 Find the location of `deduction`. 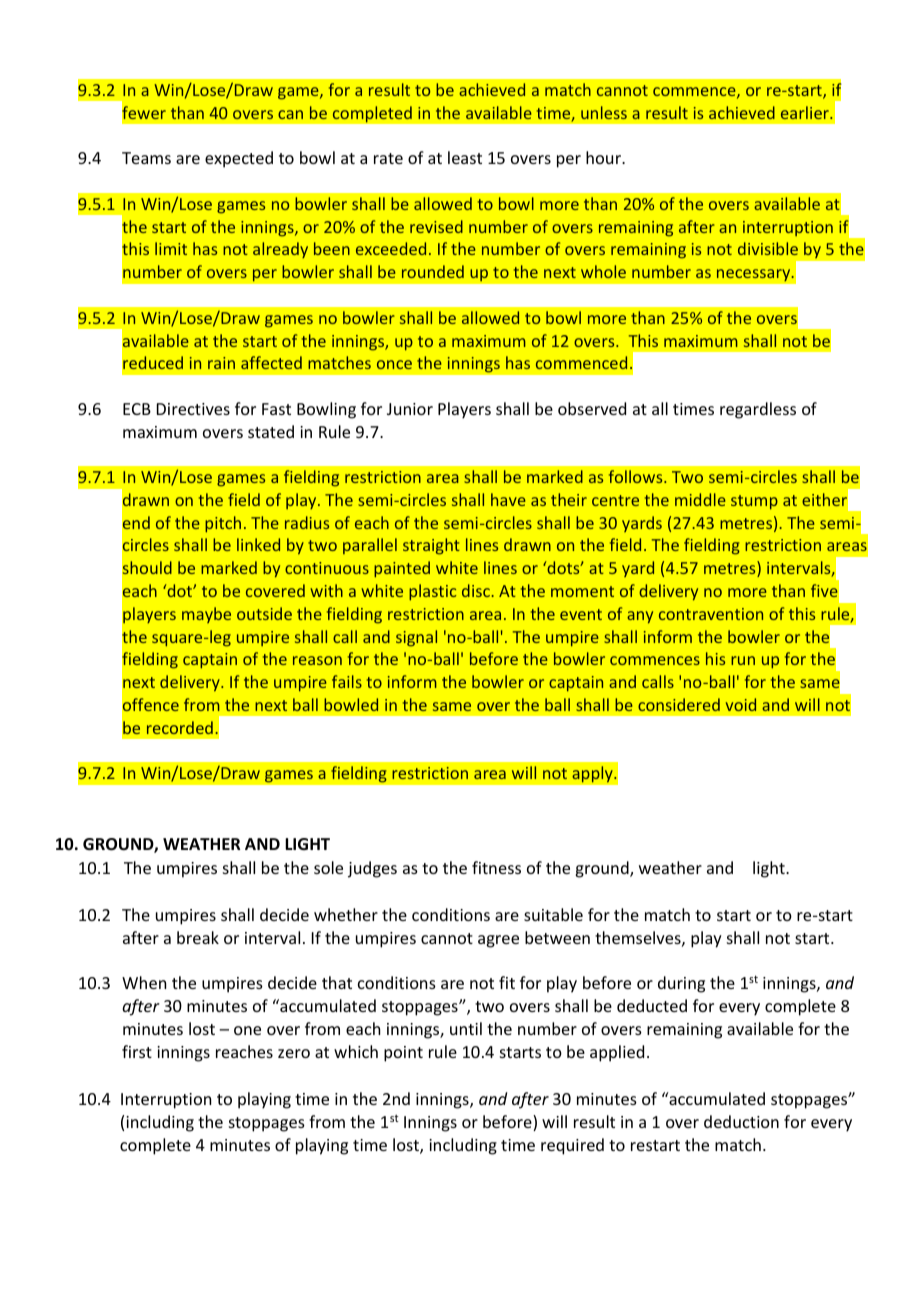

deduction is located at coordinates (741, 1121).
